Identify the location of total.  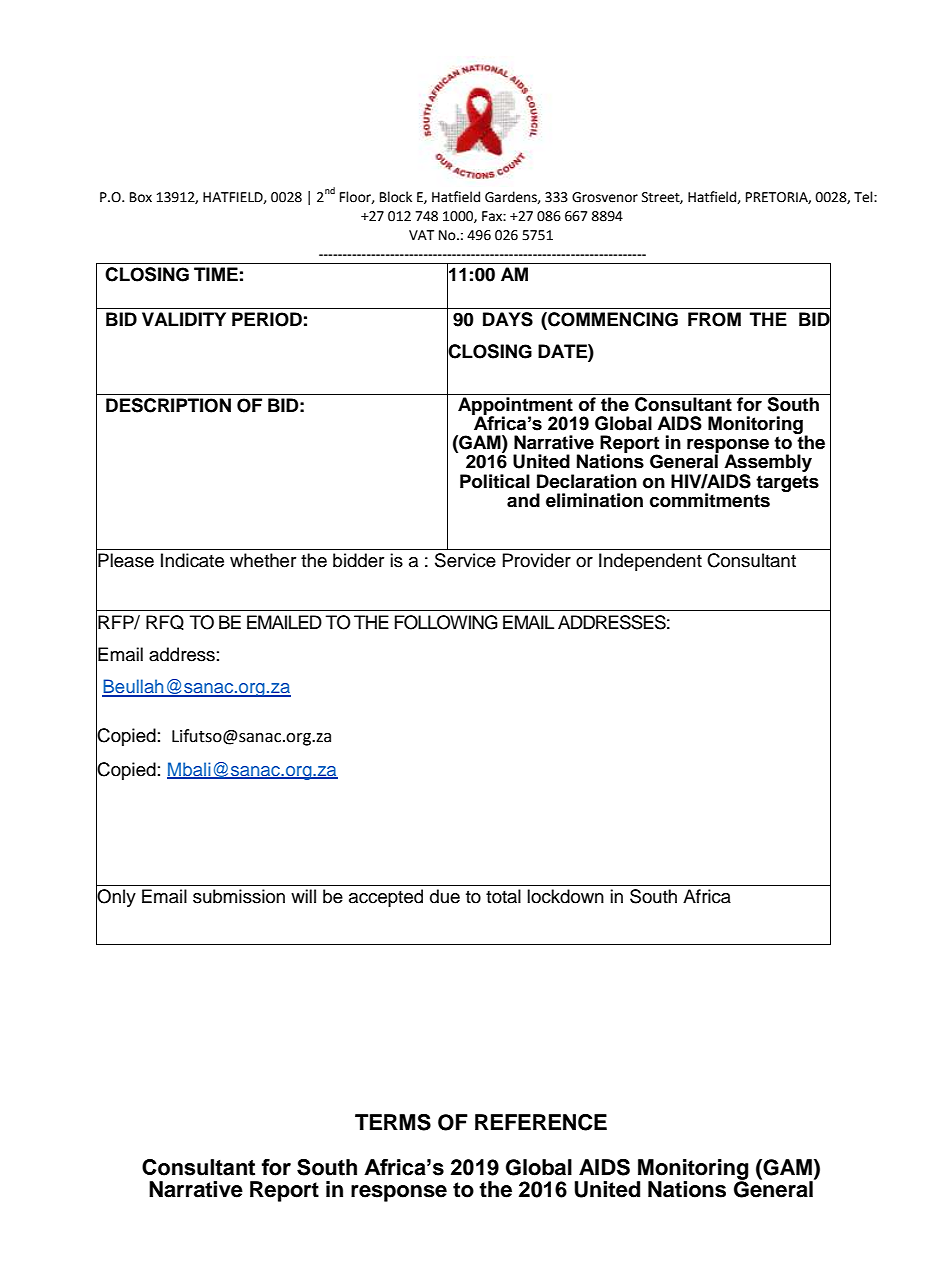
(503, 896).
